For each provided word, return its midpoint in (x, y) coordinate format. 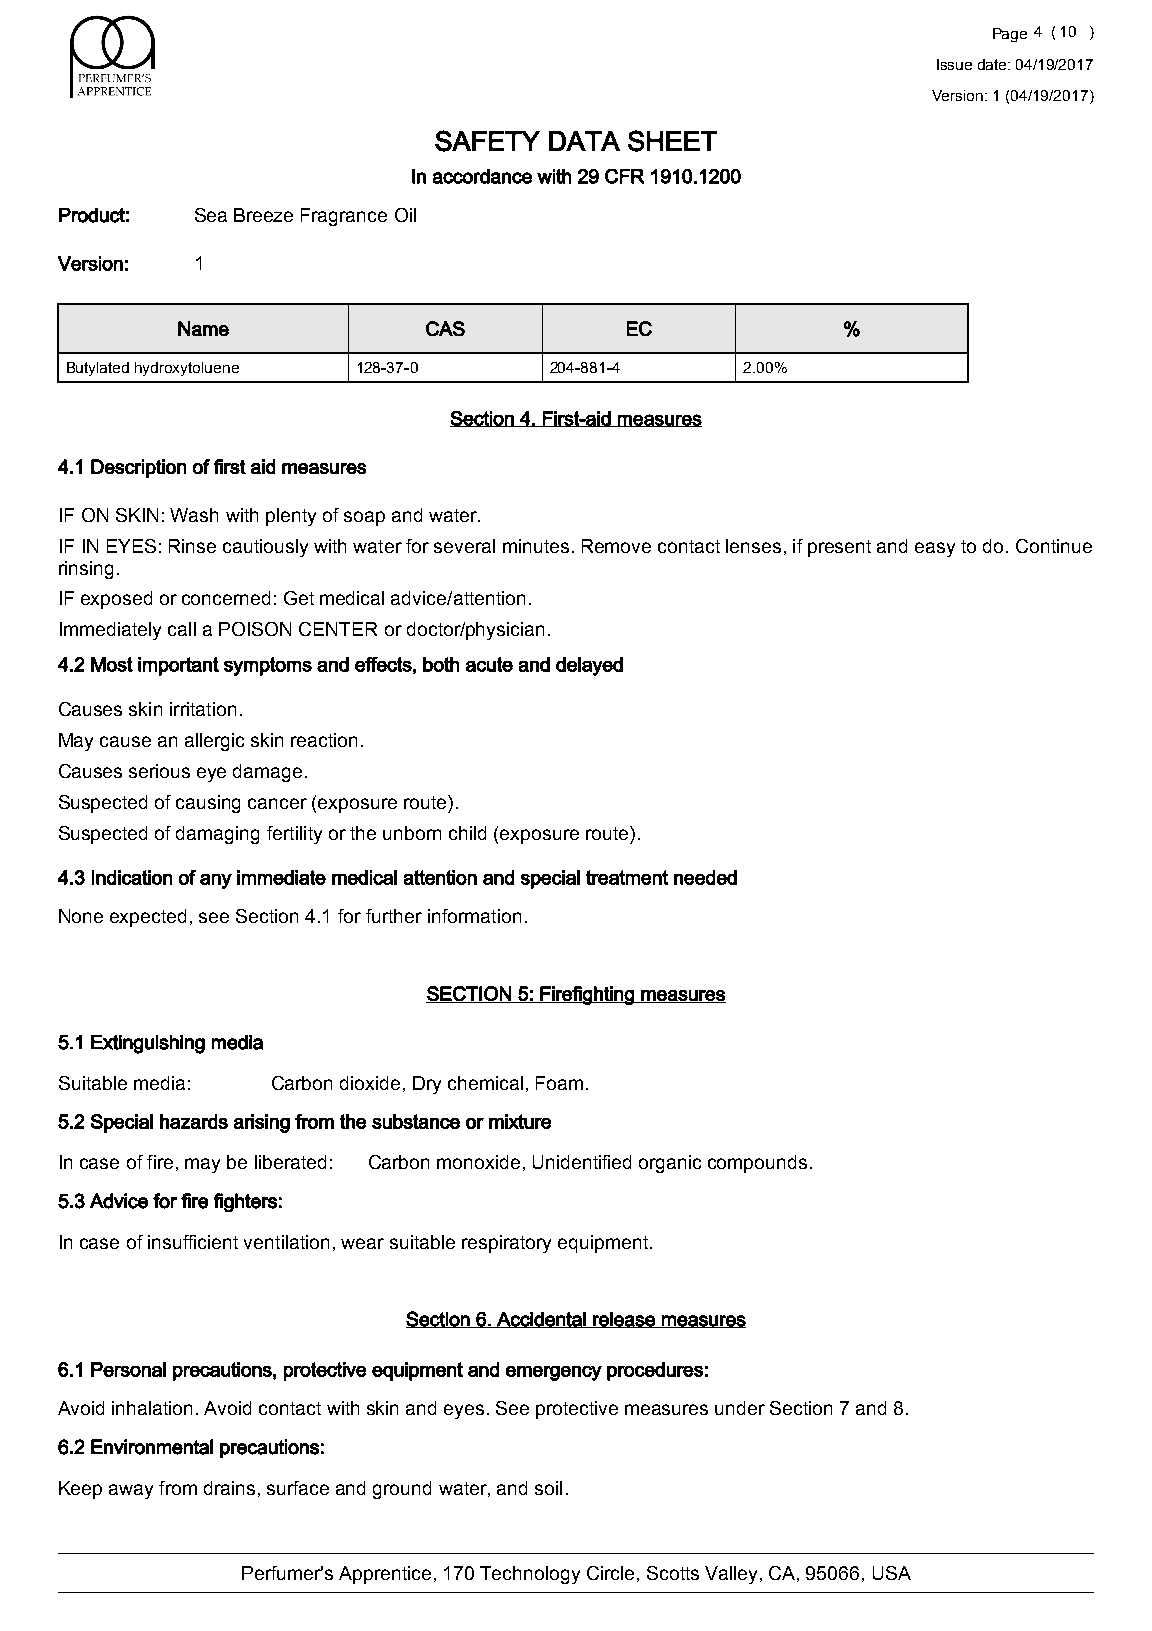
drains (229, 1488)
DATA (584, 141)
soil (548, 1488)
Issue (954, 64)
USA (892, 1573)
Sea (211, 215)
